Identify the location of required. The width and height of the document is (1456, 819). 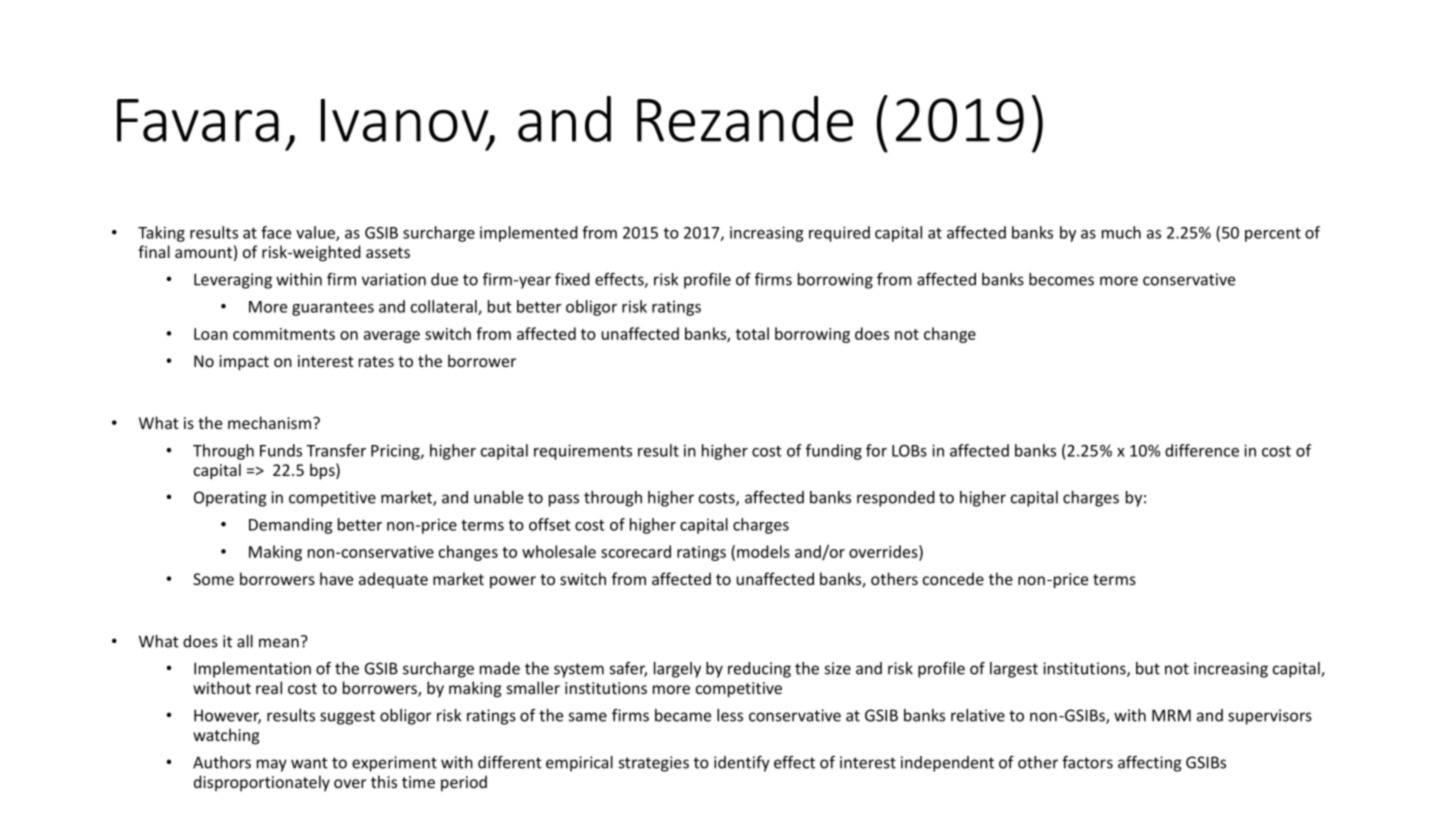
(839, 234).
